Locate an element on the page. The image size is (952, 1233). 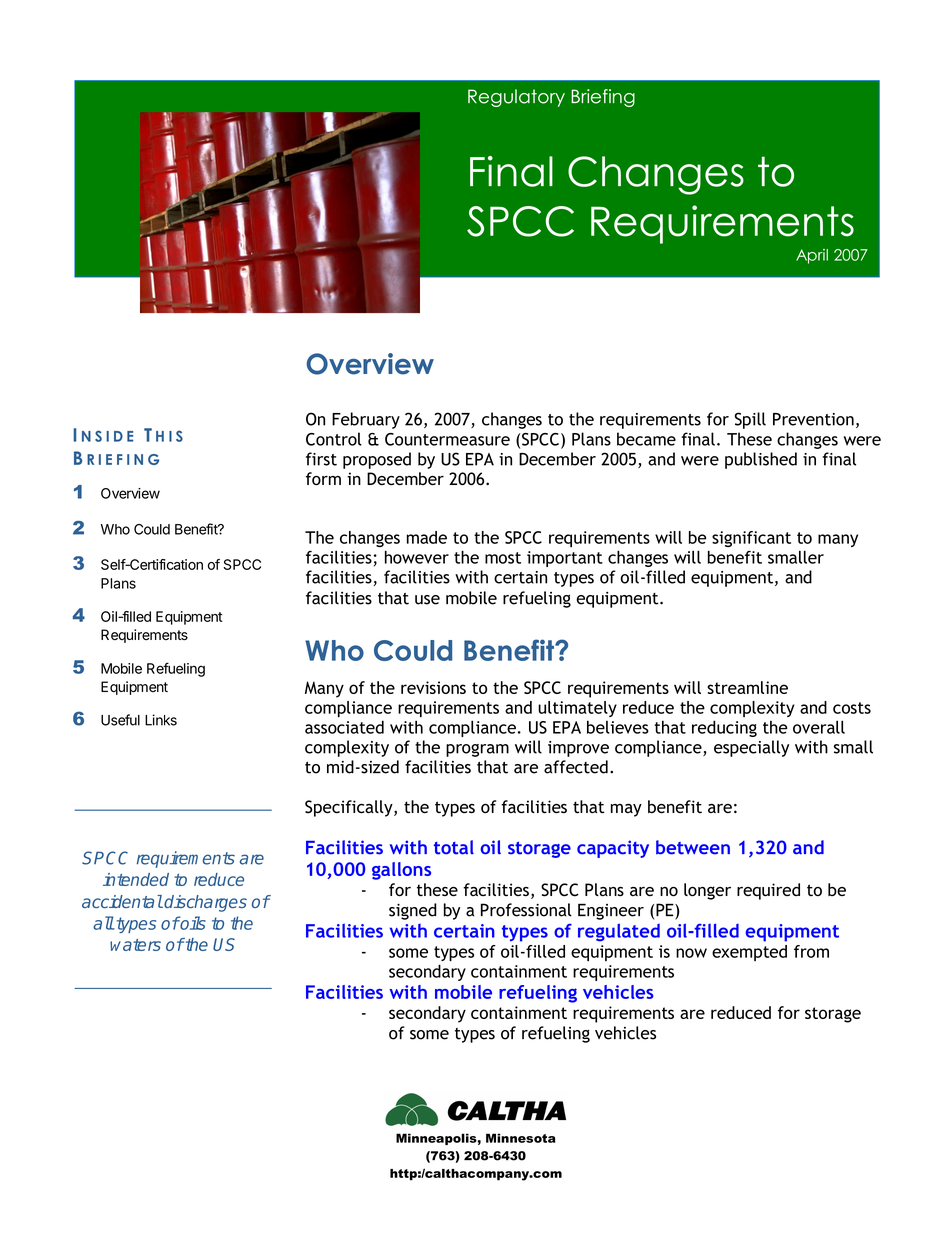
most is located at coordinates (503, 558).
